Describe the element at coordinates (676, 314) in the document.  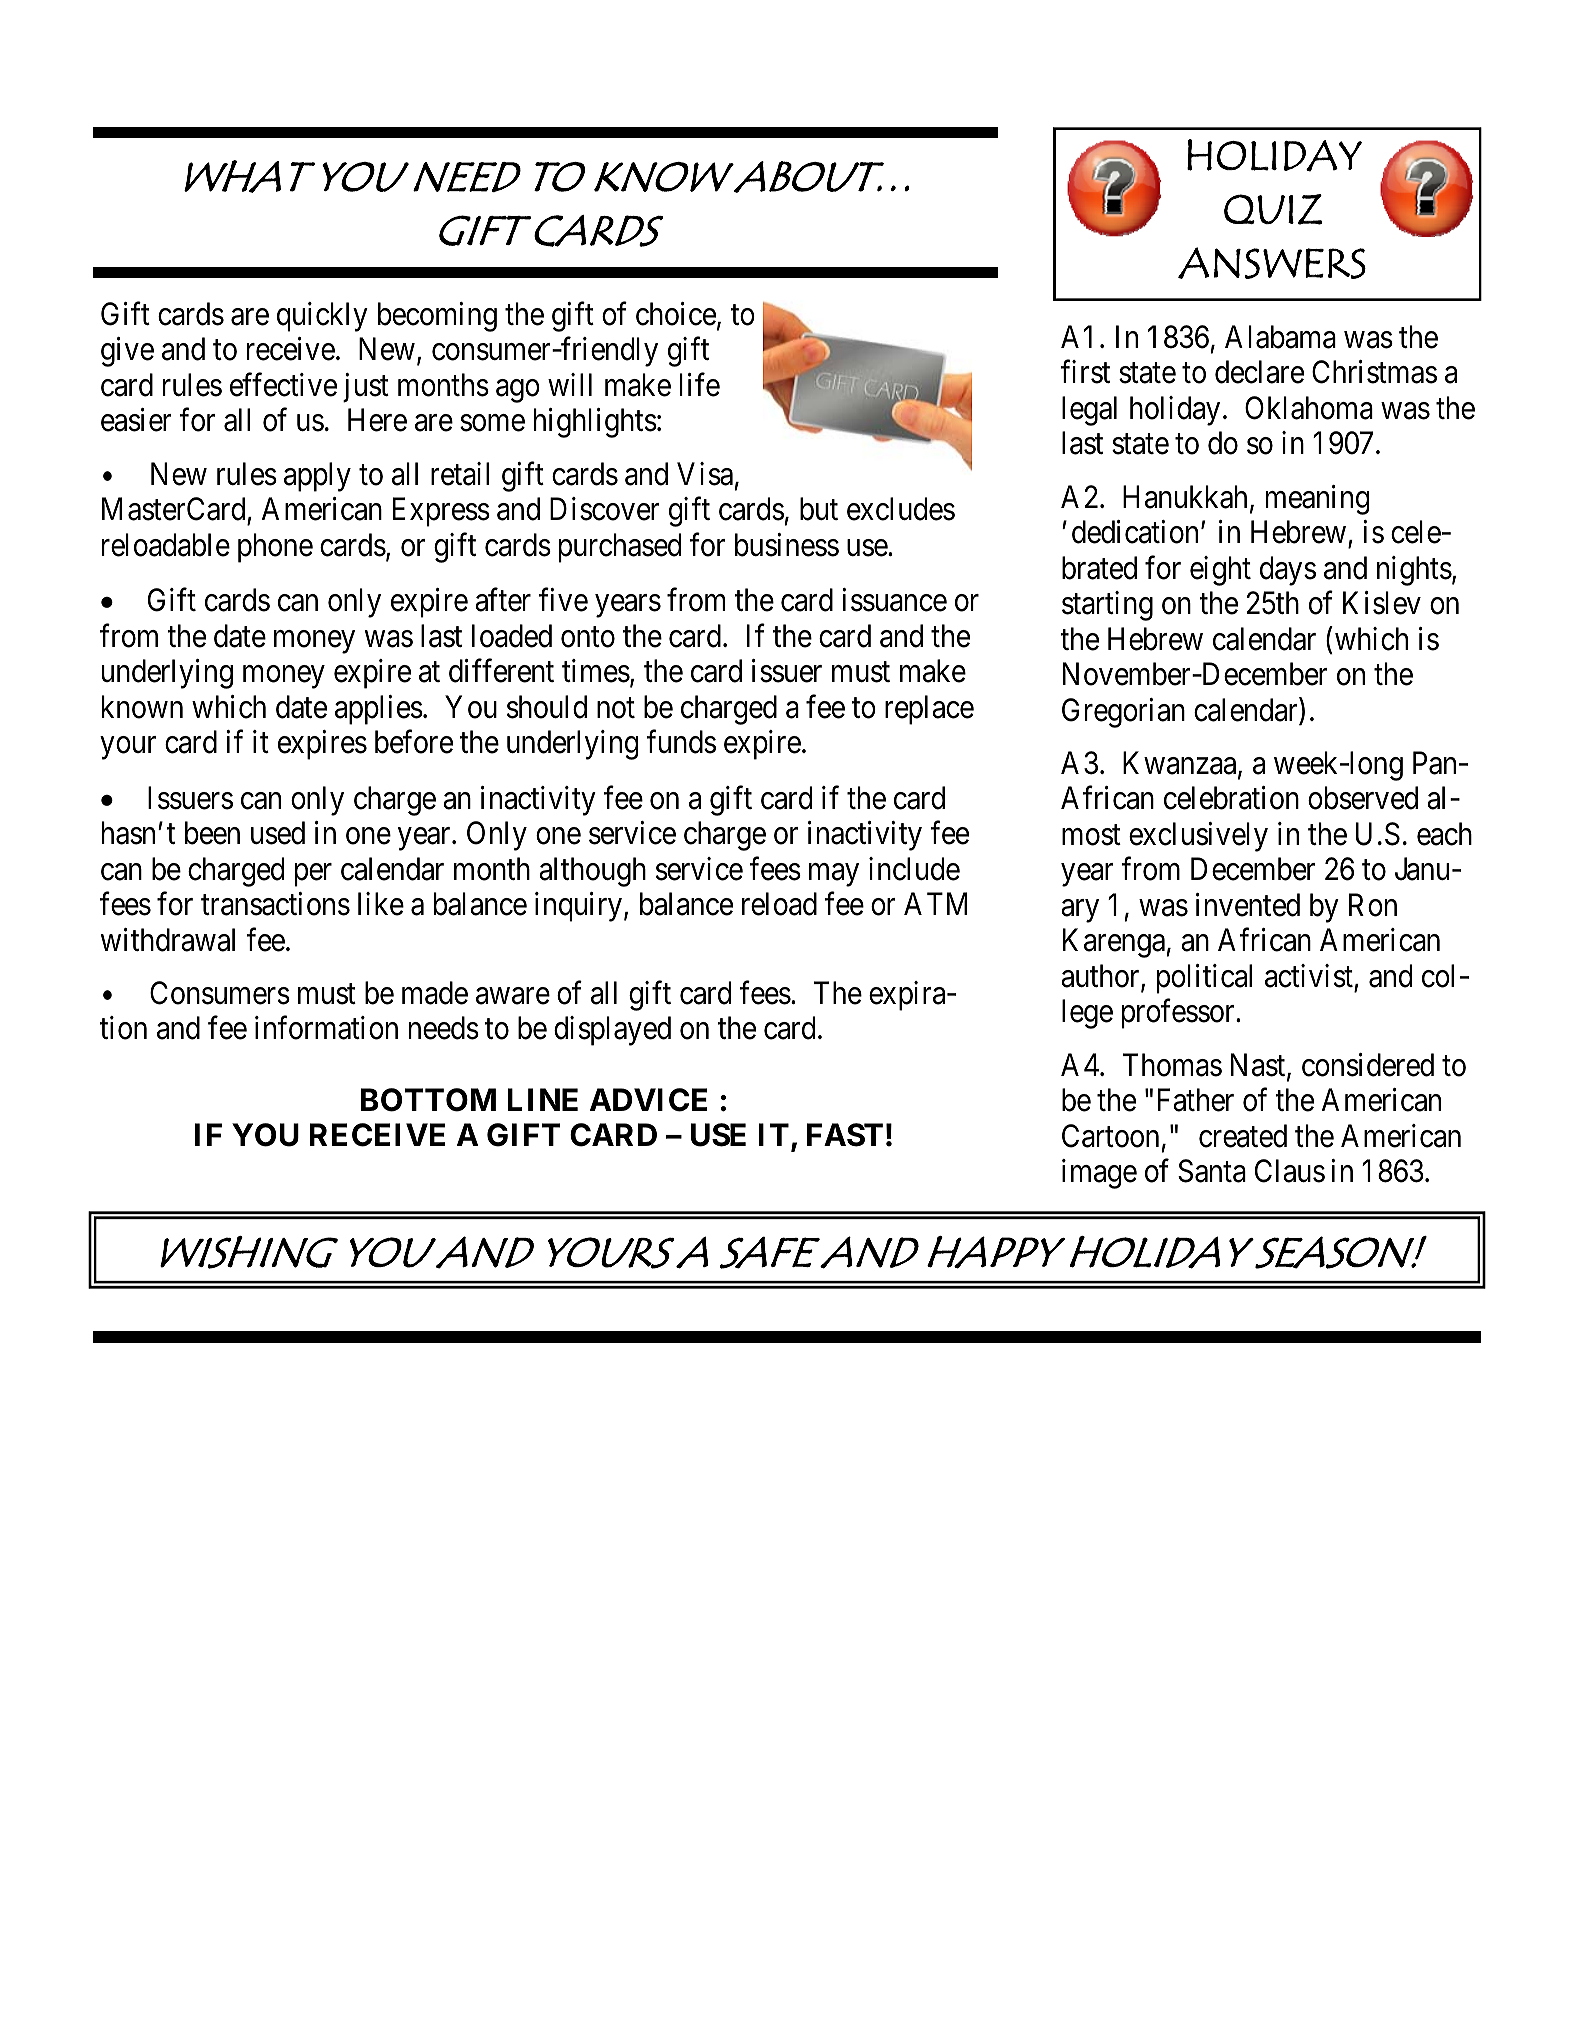
I see `choice` at that location.
